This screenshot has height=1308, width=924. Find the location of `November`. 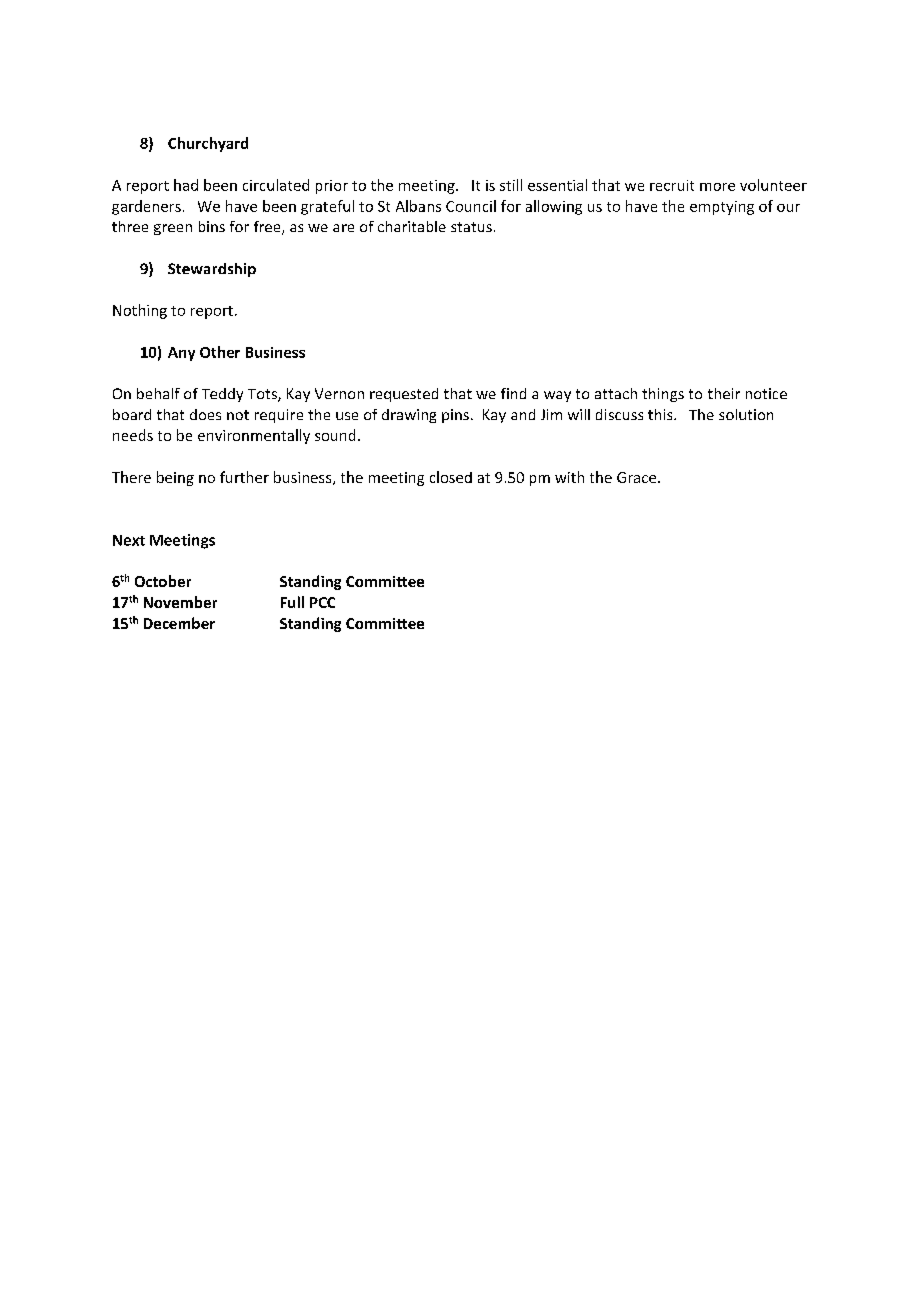

November is located at coordinates (180, 602).
